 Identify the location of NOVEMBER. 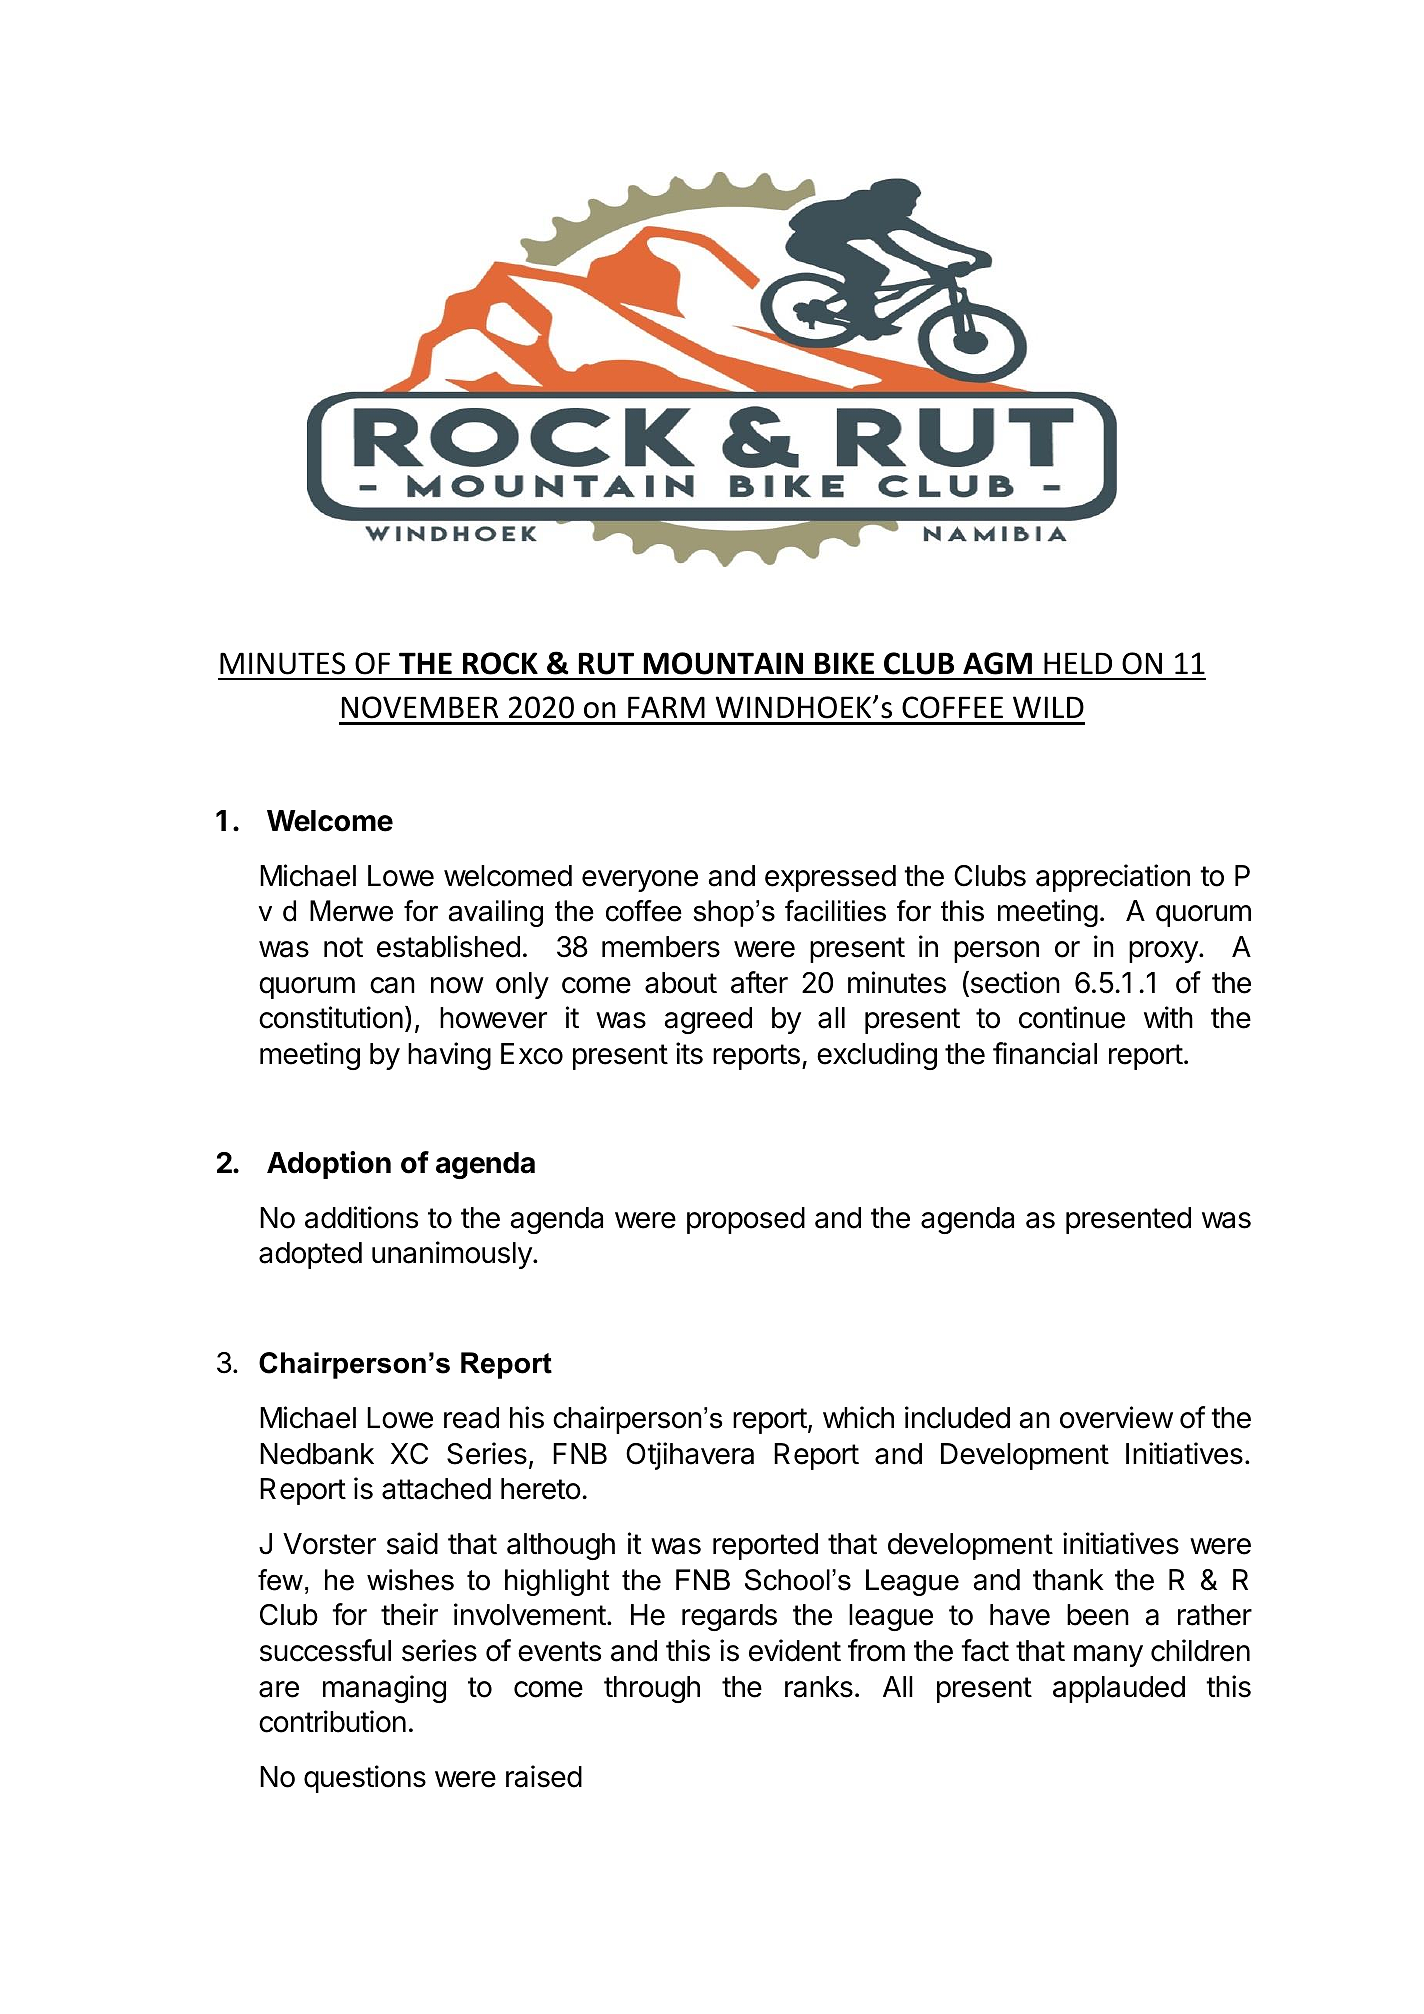
(420, 707).
